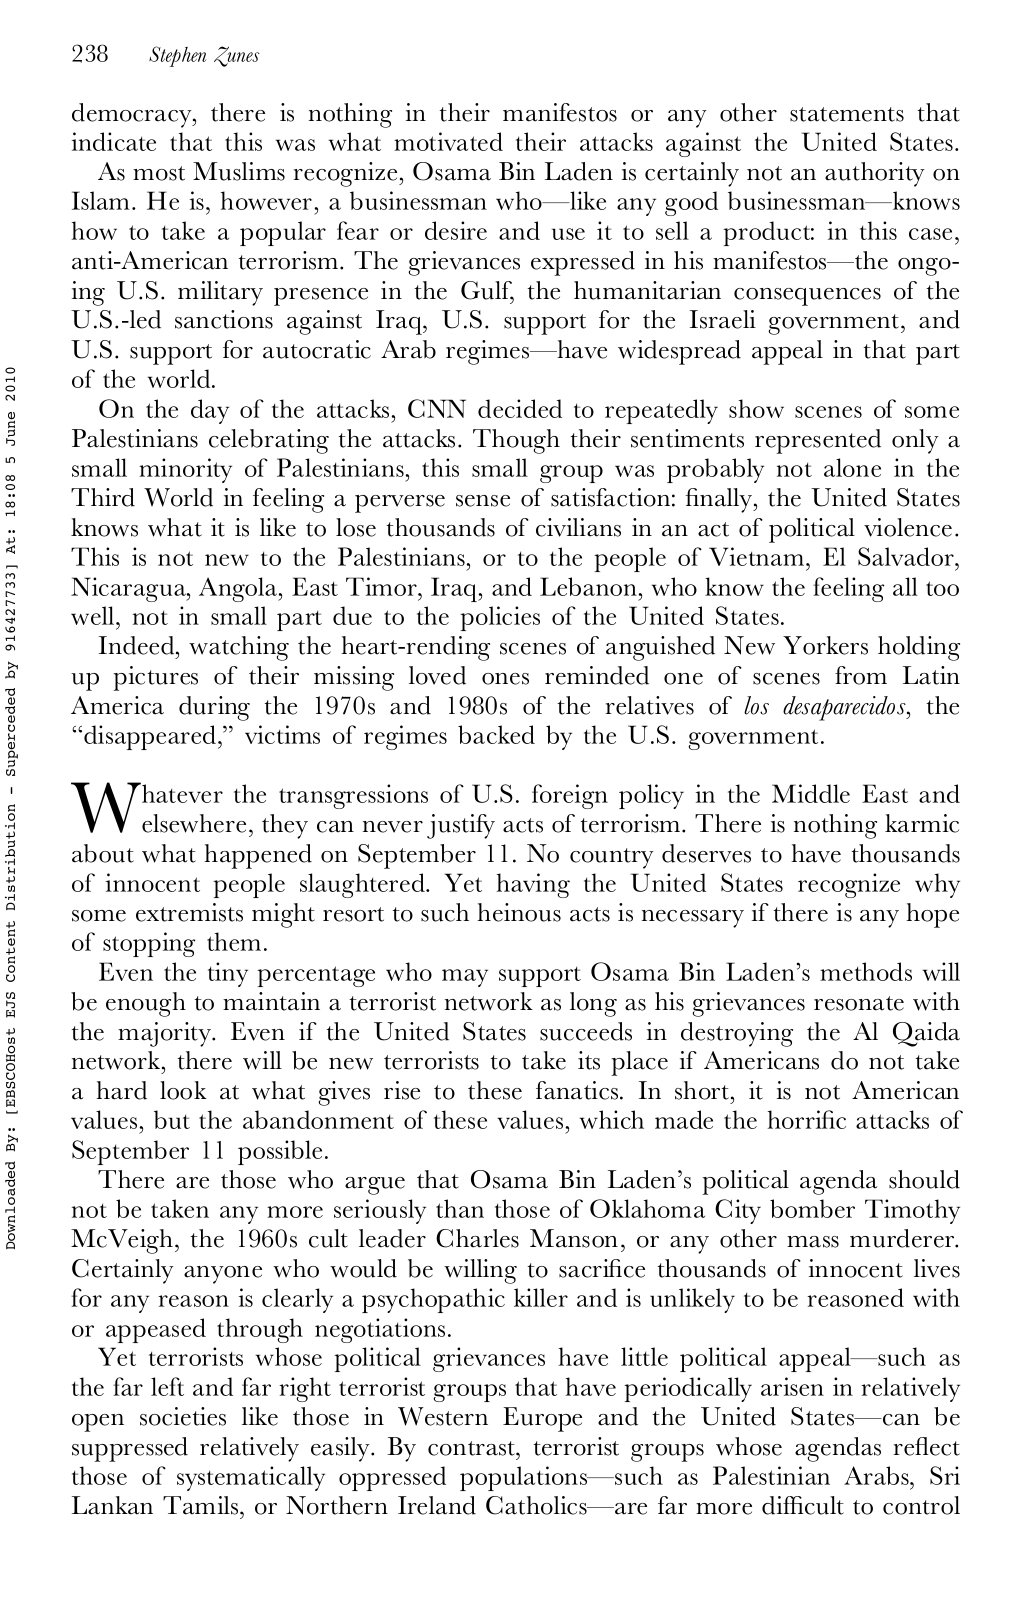 Image resolution: width=1032 pixels, height=1617 pixels. Describe the element at coordinates (578, 527) in the screenshot. I see `civilians` at that location.
